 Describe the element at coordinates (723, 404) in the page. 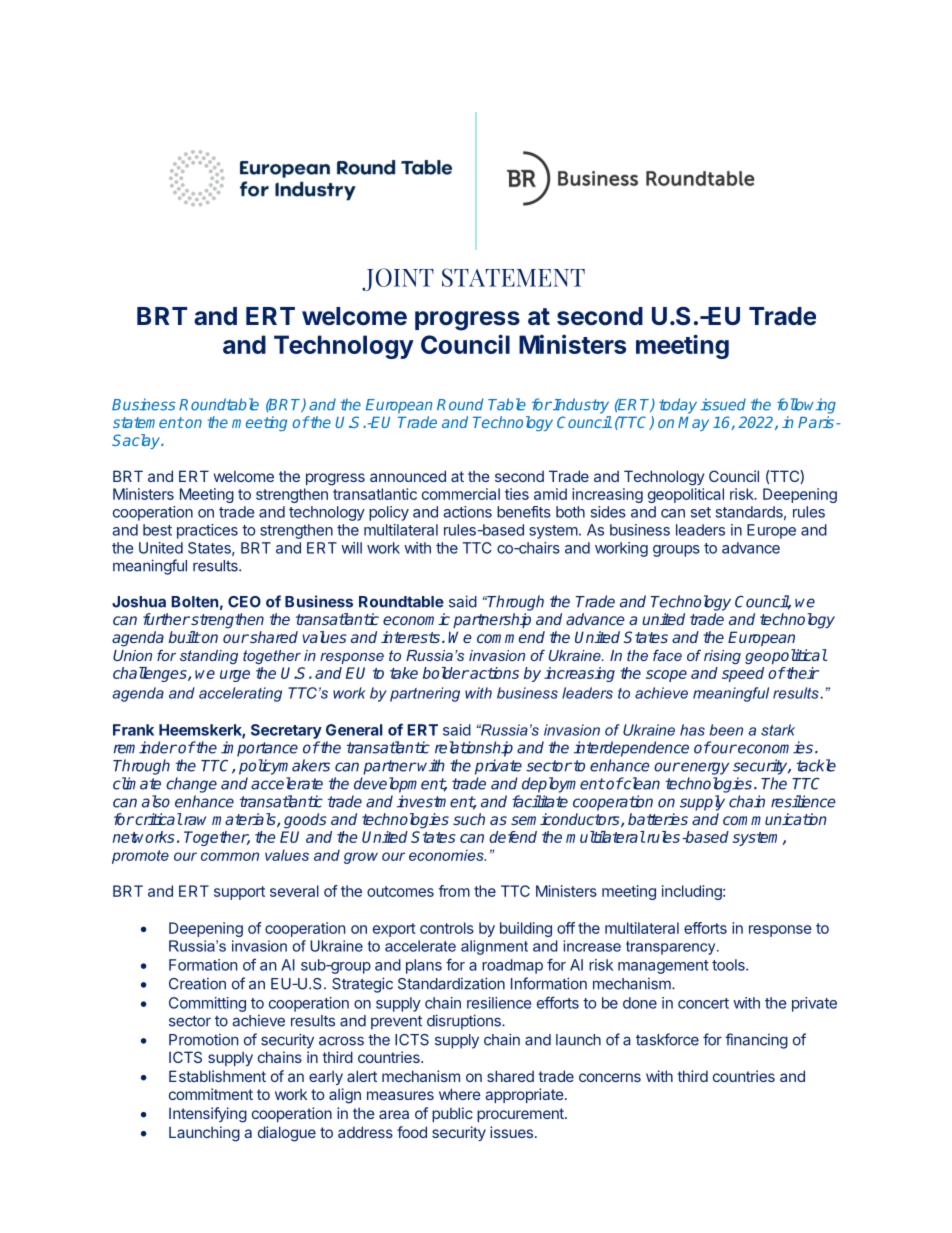

I see `issued` at that location.
